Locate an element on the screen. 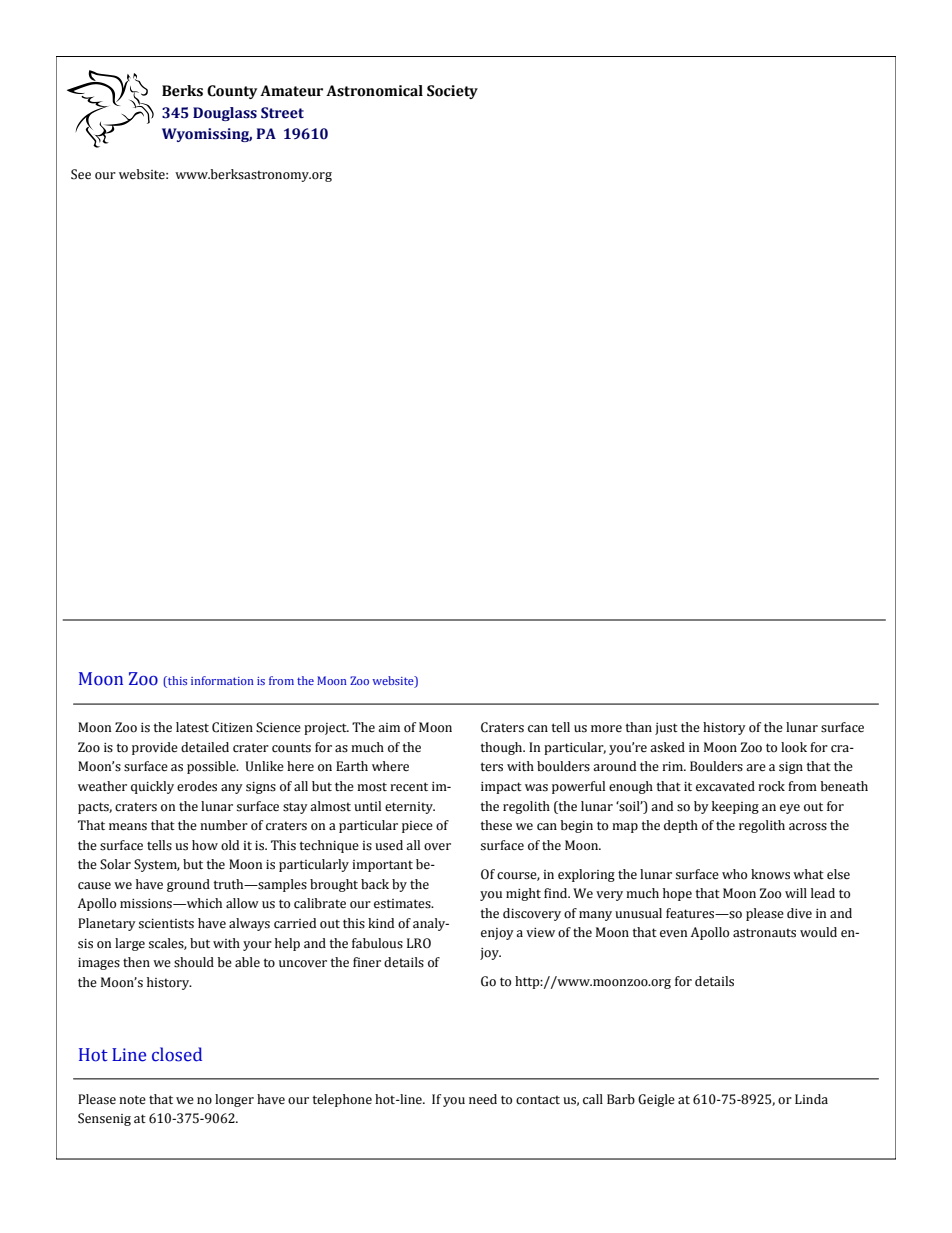 This screenshot has height=1233, width=952. need is located at coordinates (483, 1099).
